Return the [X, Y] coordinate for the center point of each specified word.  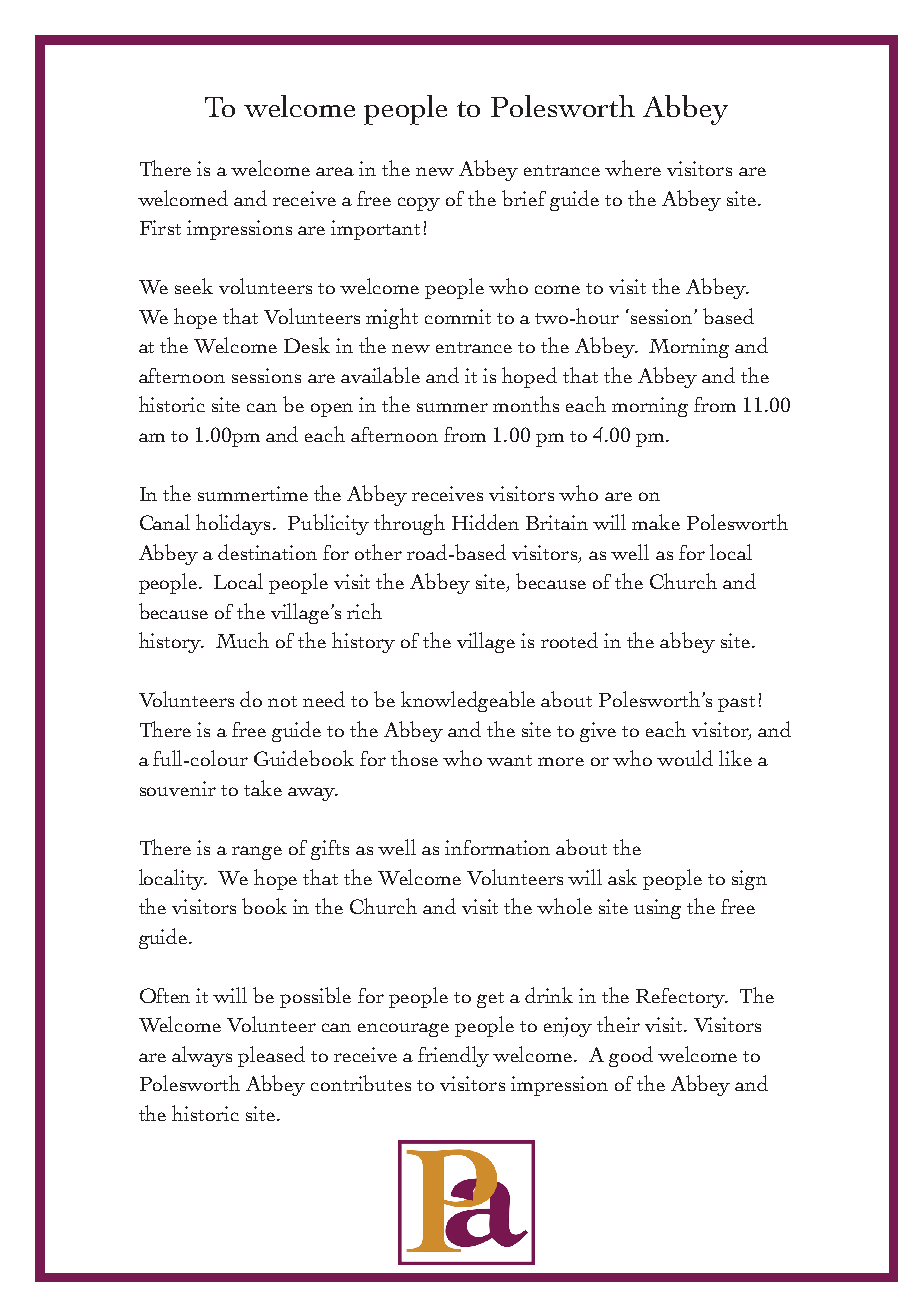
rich [364, 611]
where [633, 168]
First [160, 227]
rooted [569, 640]
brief [524, 198]
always [202, 1056]
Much [242, 640]
